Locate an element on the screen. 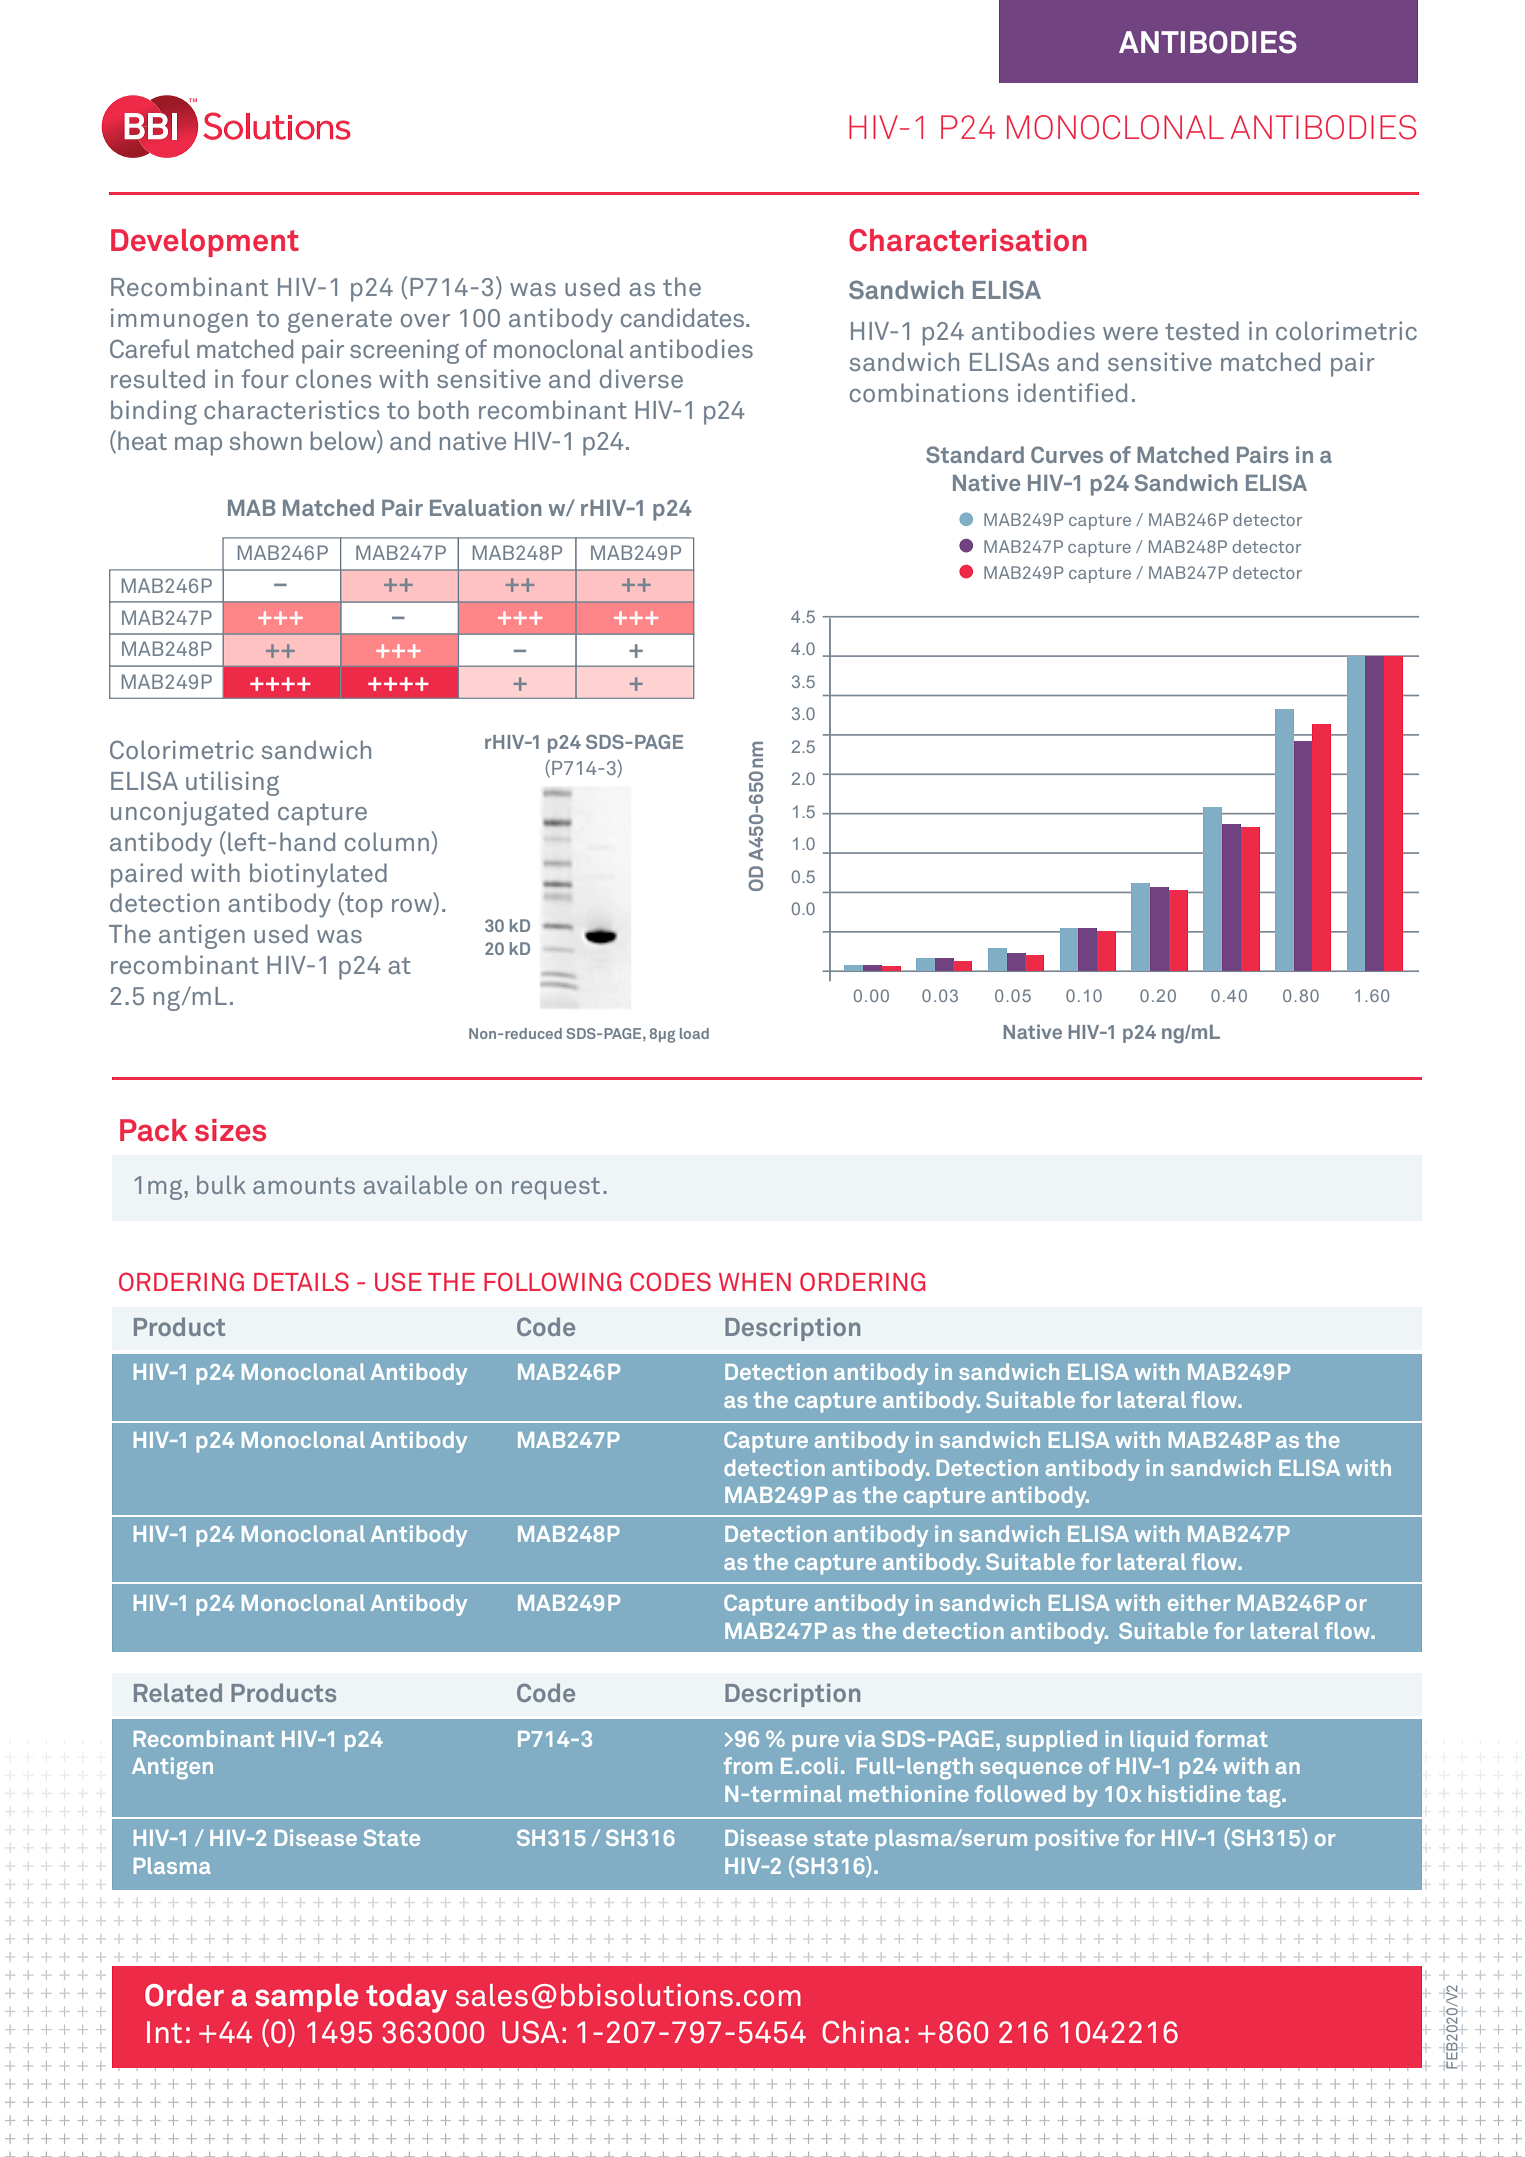 The image size is (1525, 2157). biotinylated is located at coordinates (318, 875).
